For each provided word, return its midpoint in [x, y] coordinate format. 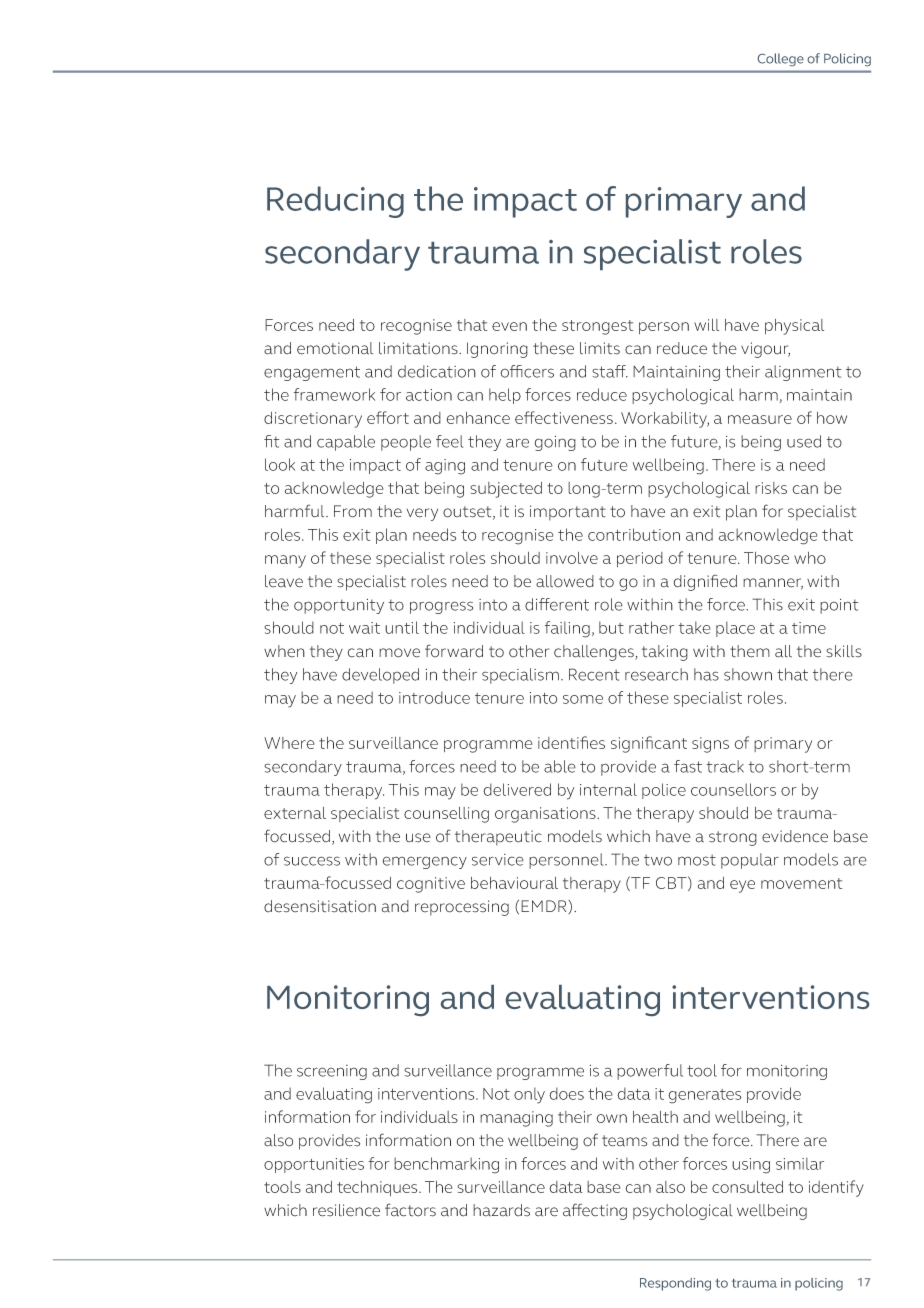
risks [771, 488]
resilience [346, 1210]
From [353, 511]
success [312, 861]
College [781, 59]
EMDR [545, 906]
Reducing [335, 202]
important [568, 513]
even [509, 326]
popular [750, 861]
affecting [595, 1211]
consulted [747, 1187]
